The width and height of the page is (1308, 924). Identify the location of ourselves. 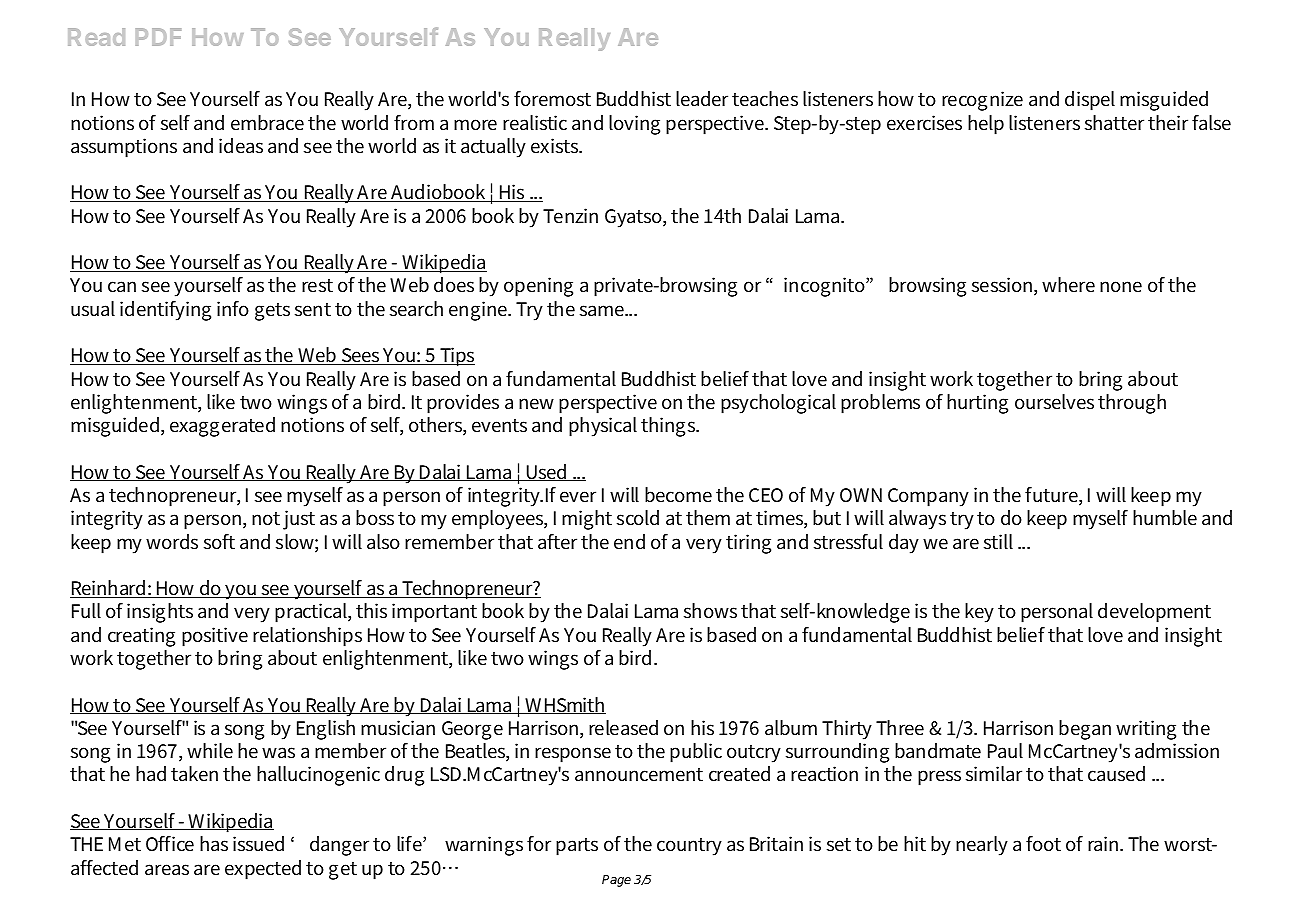
(1054, 402).
